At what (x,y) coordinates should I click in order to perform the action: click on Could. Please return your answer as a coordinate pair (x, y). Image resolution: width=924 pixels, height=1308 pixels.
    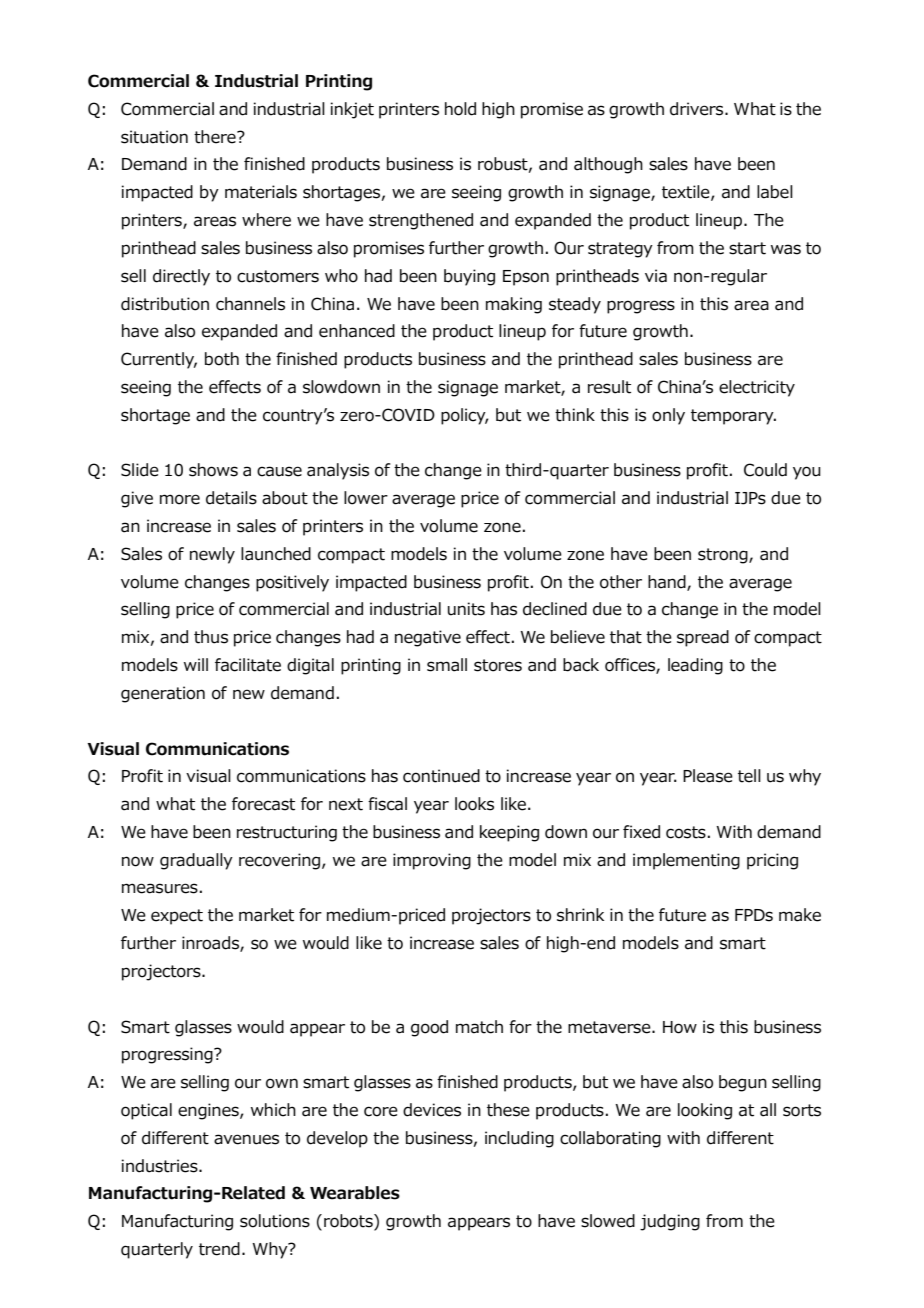
    Looking at the image, I should click on (765, 470).
